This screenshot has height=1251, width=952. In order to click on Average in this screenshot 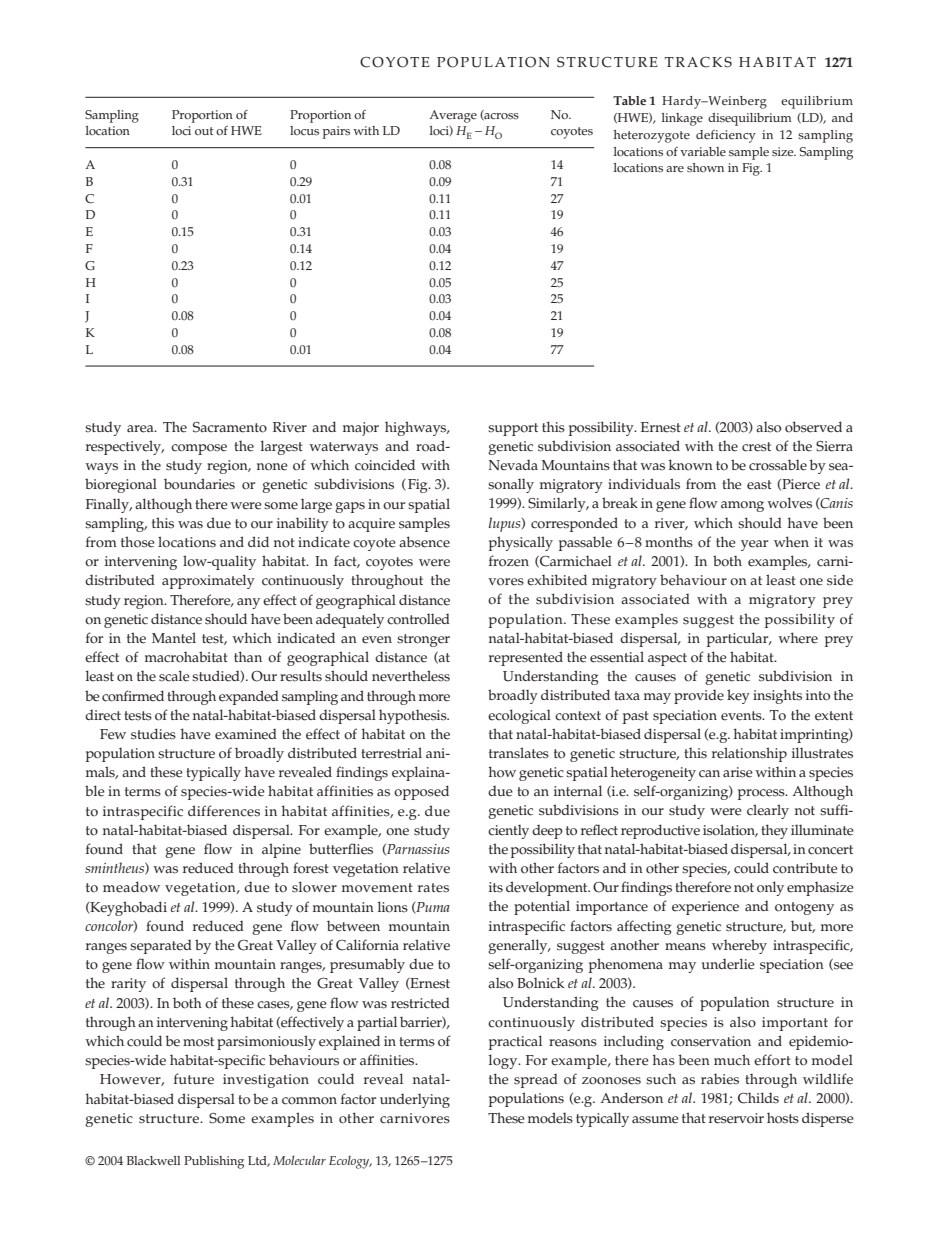, I will do `click(453, 116)`.
